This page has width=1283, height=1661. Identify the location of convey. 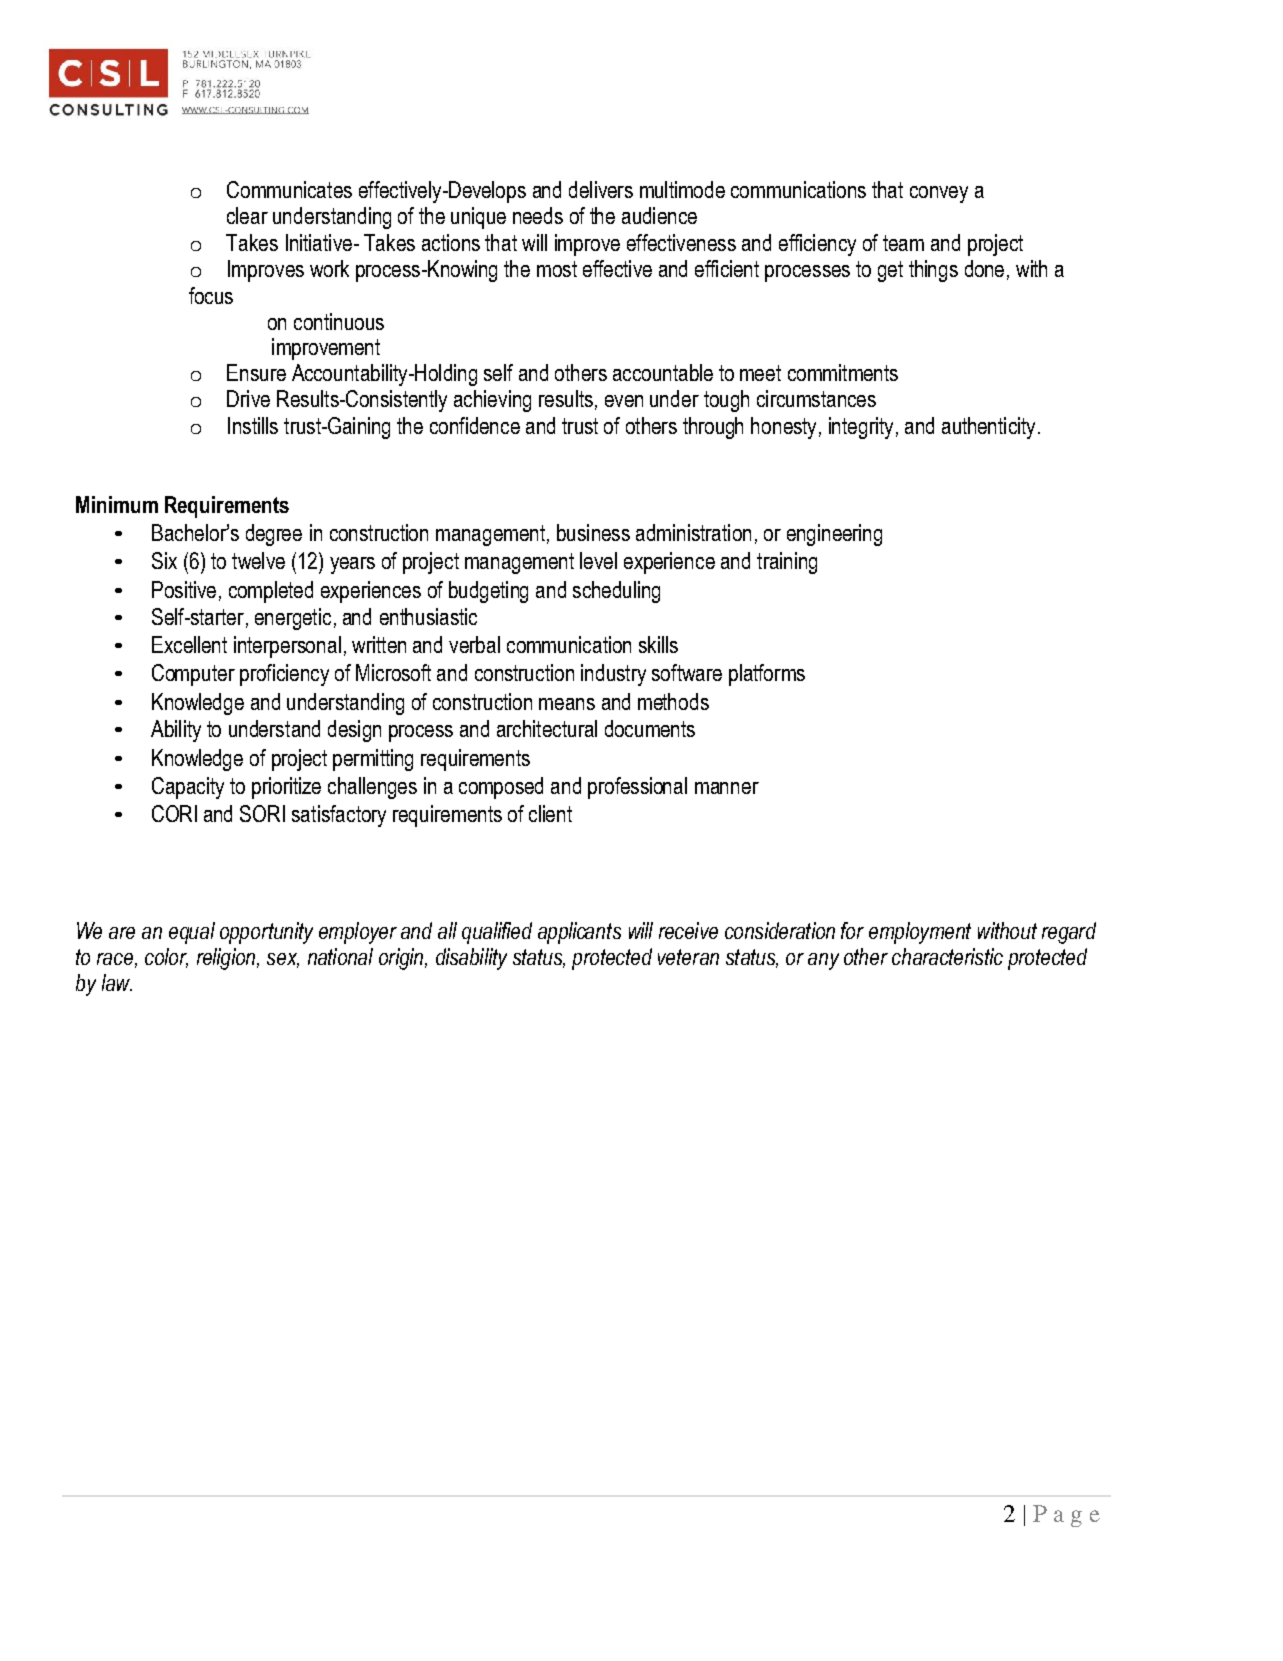
(939, 194).
